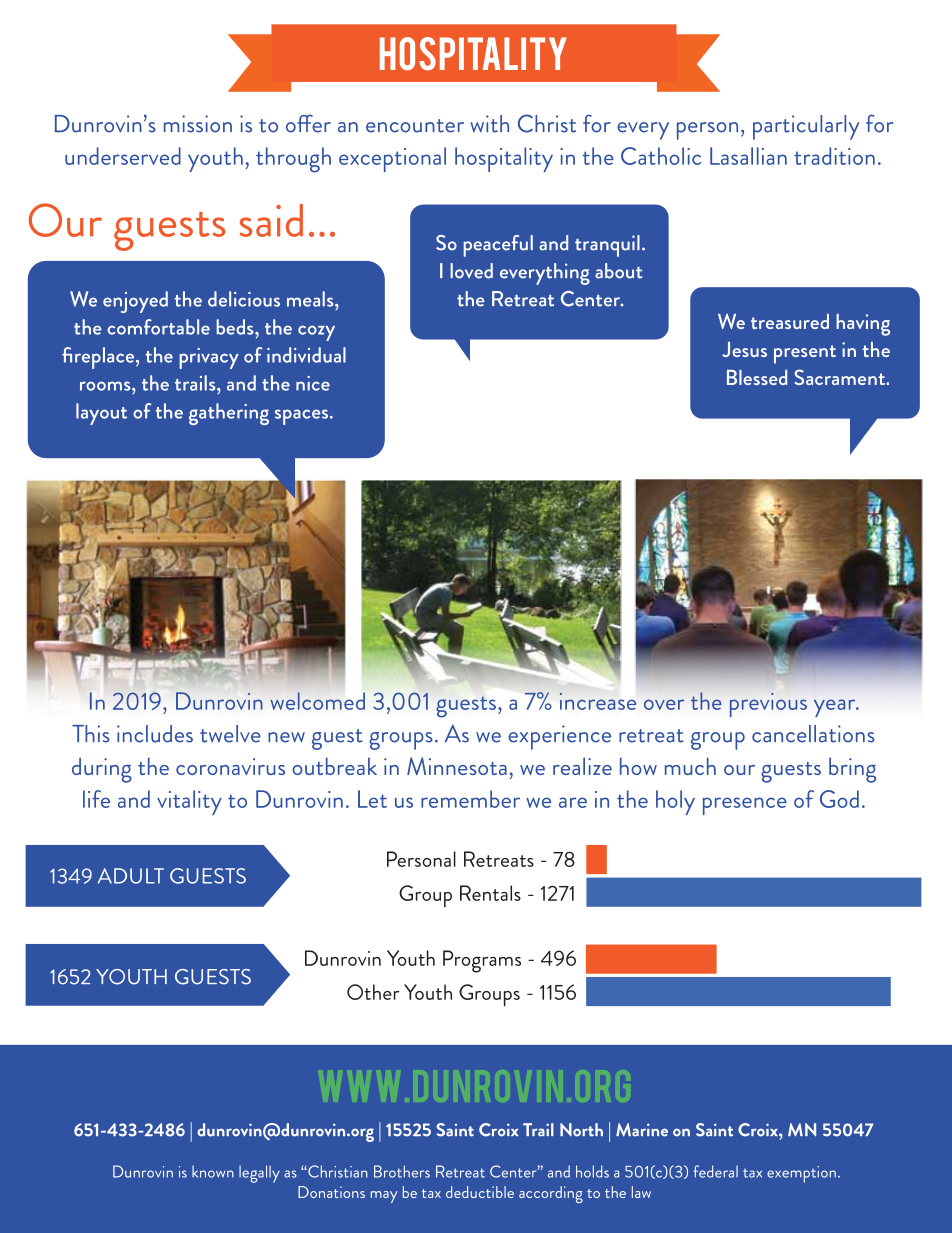 This screenshot has height=1233, width=952. I want to click on nice, so click(313, 383).
